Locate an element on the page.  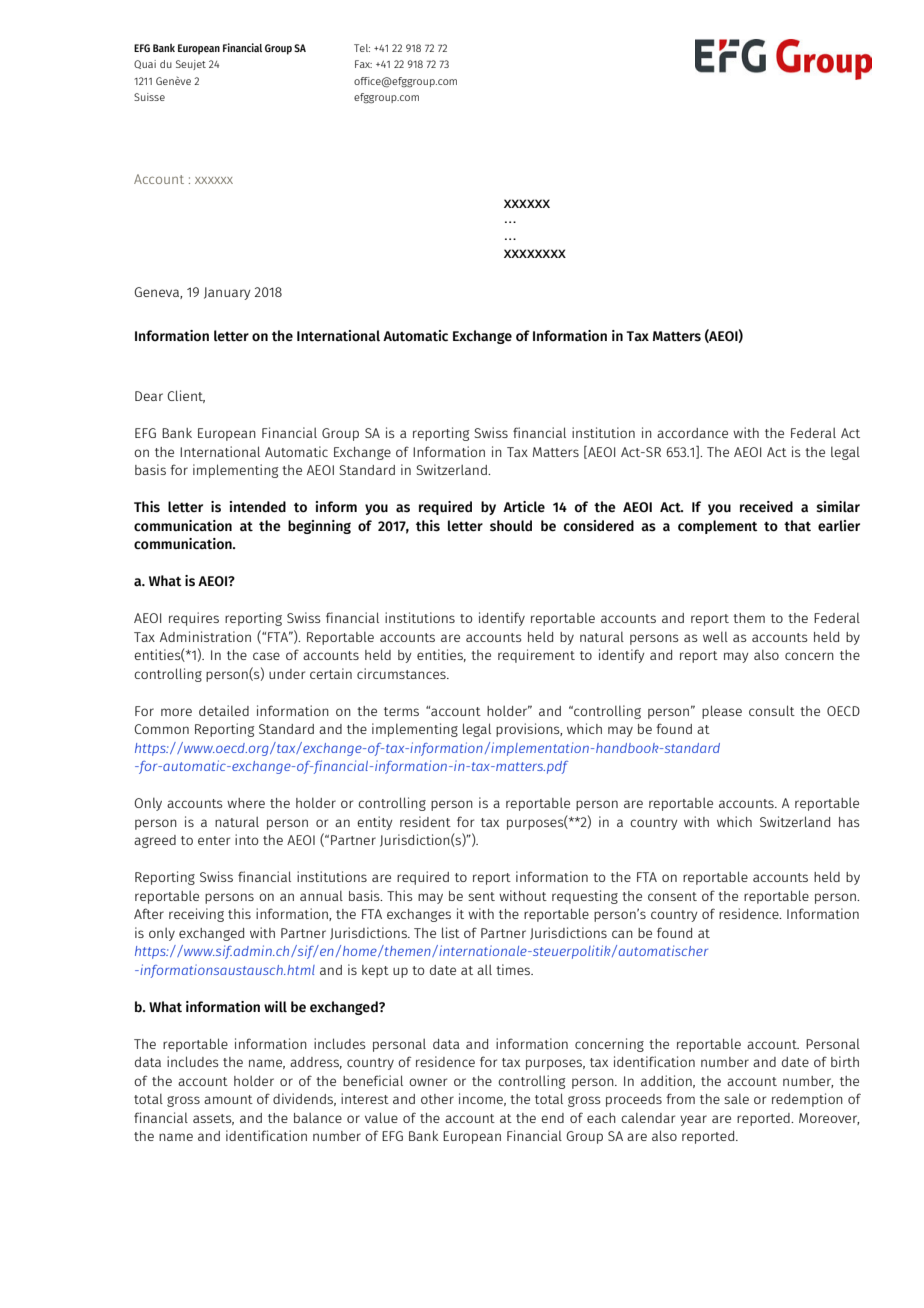
terms is located at coordinates (401, 711).
